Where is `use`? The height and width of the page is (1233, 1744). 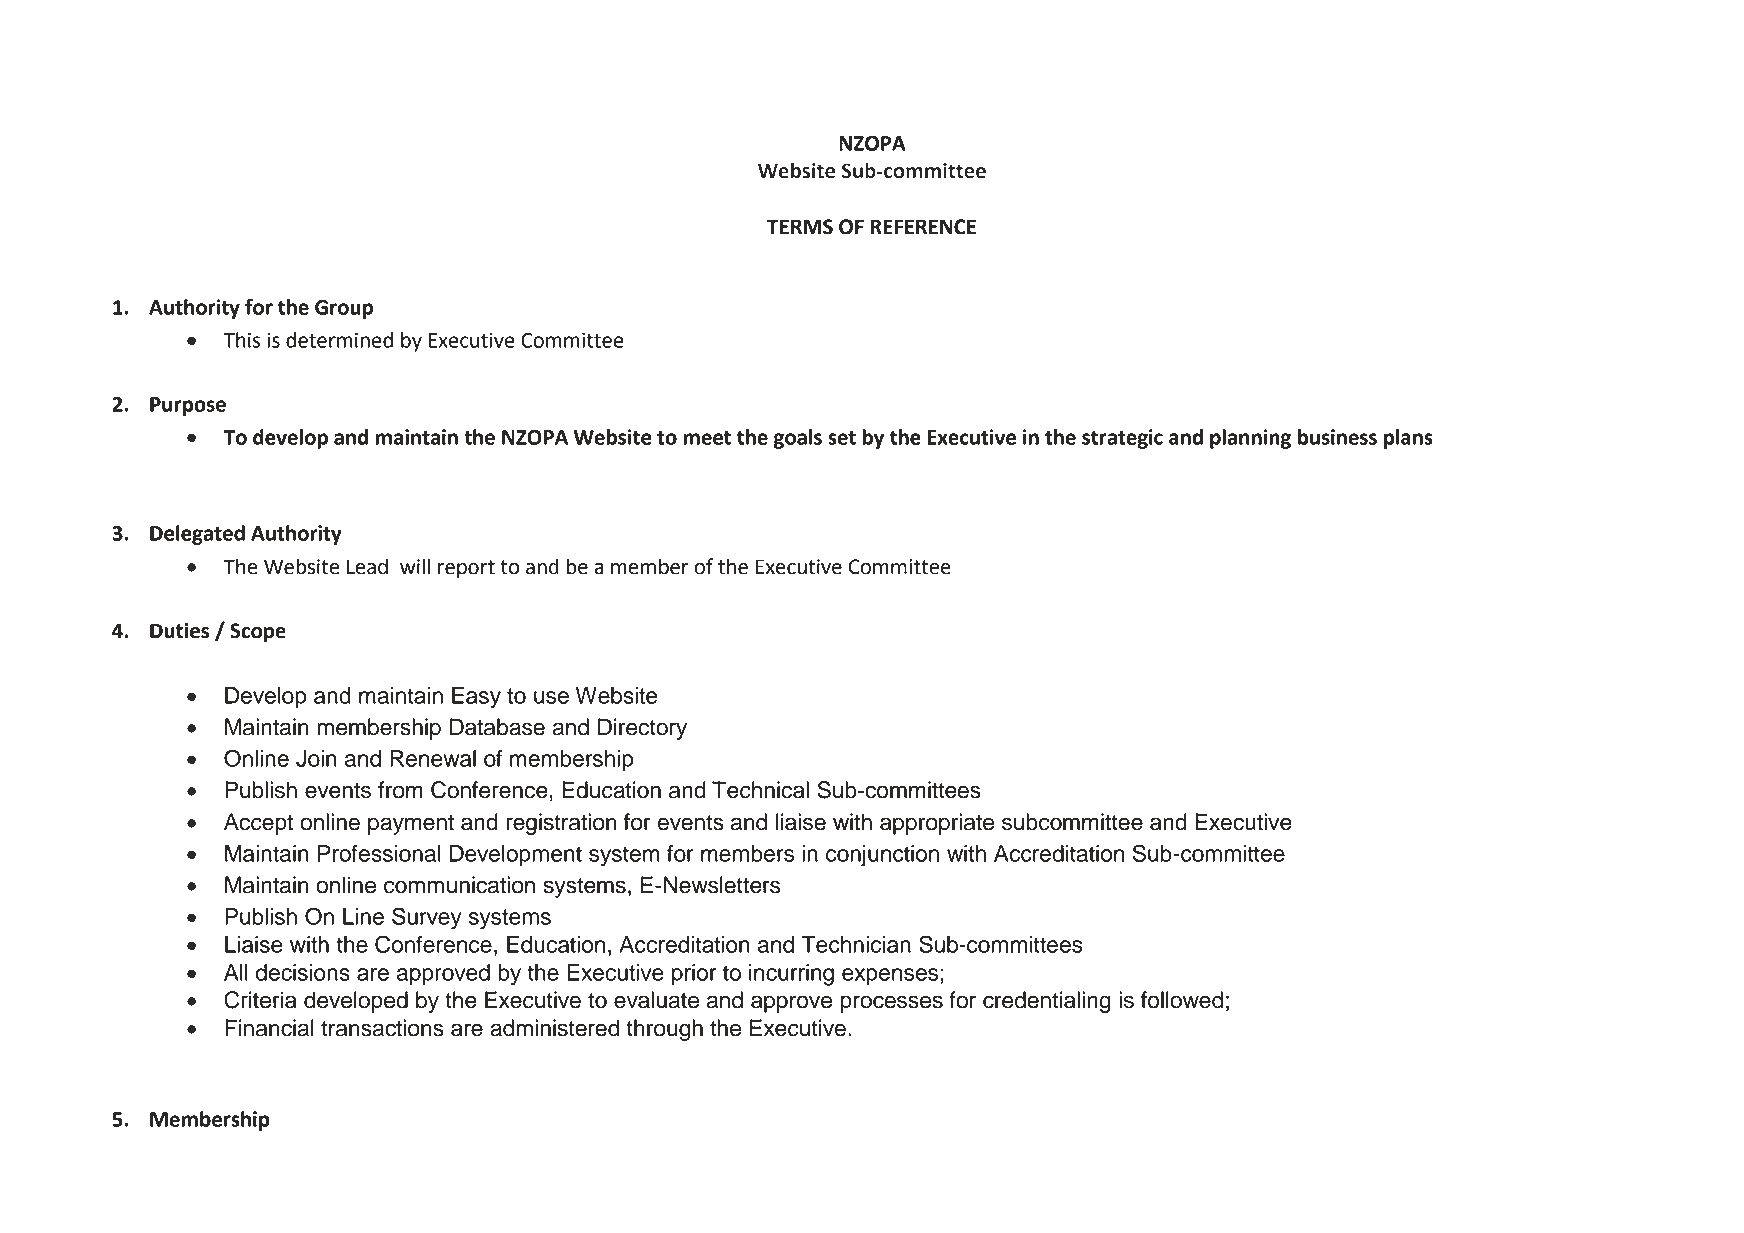
use is located at coordinates (551, 697).
